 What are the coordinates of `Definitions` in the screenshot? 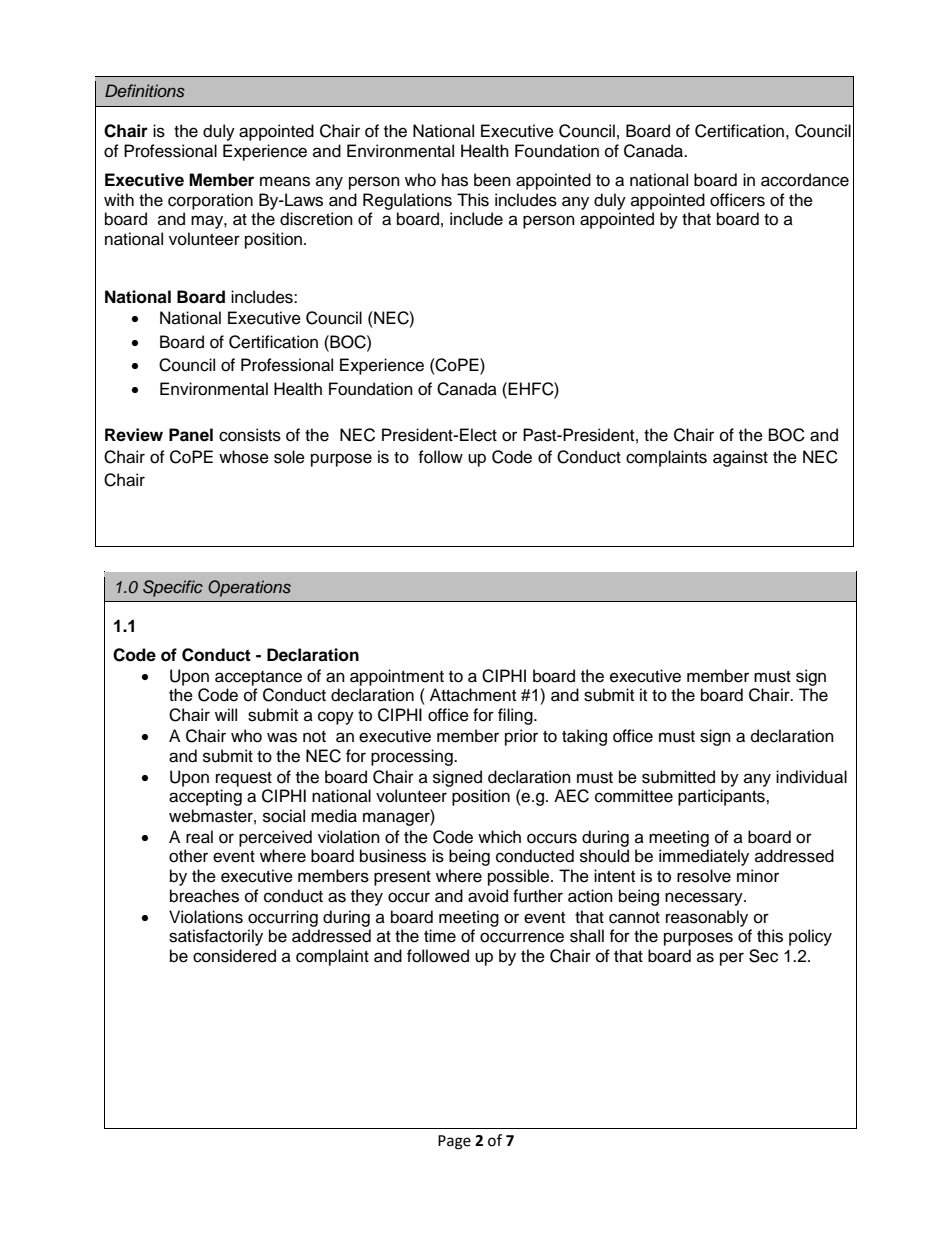 It's located at (145, 90).
